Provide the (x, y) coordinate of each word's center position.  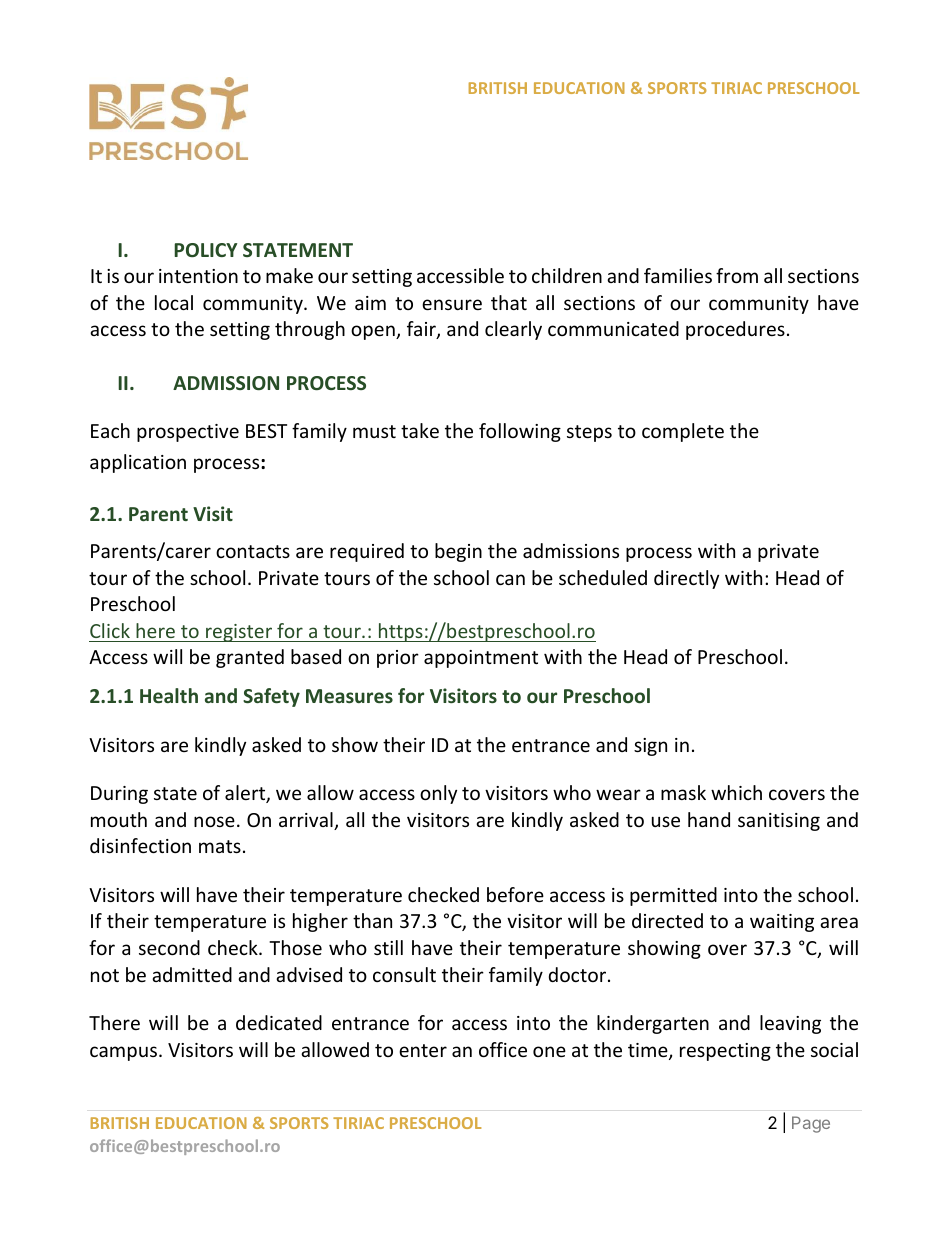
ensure (452, 304)
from (737, 275)
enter (423, 1050)
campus (125, 1053)
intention (198, 276)
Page (811, 1124)
